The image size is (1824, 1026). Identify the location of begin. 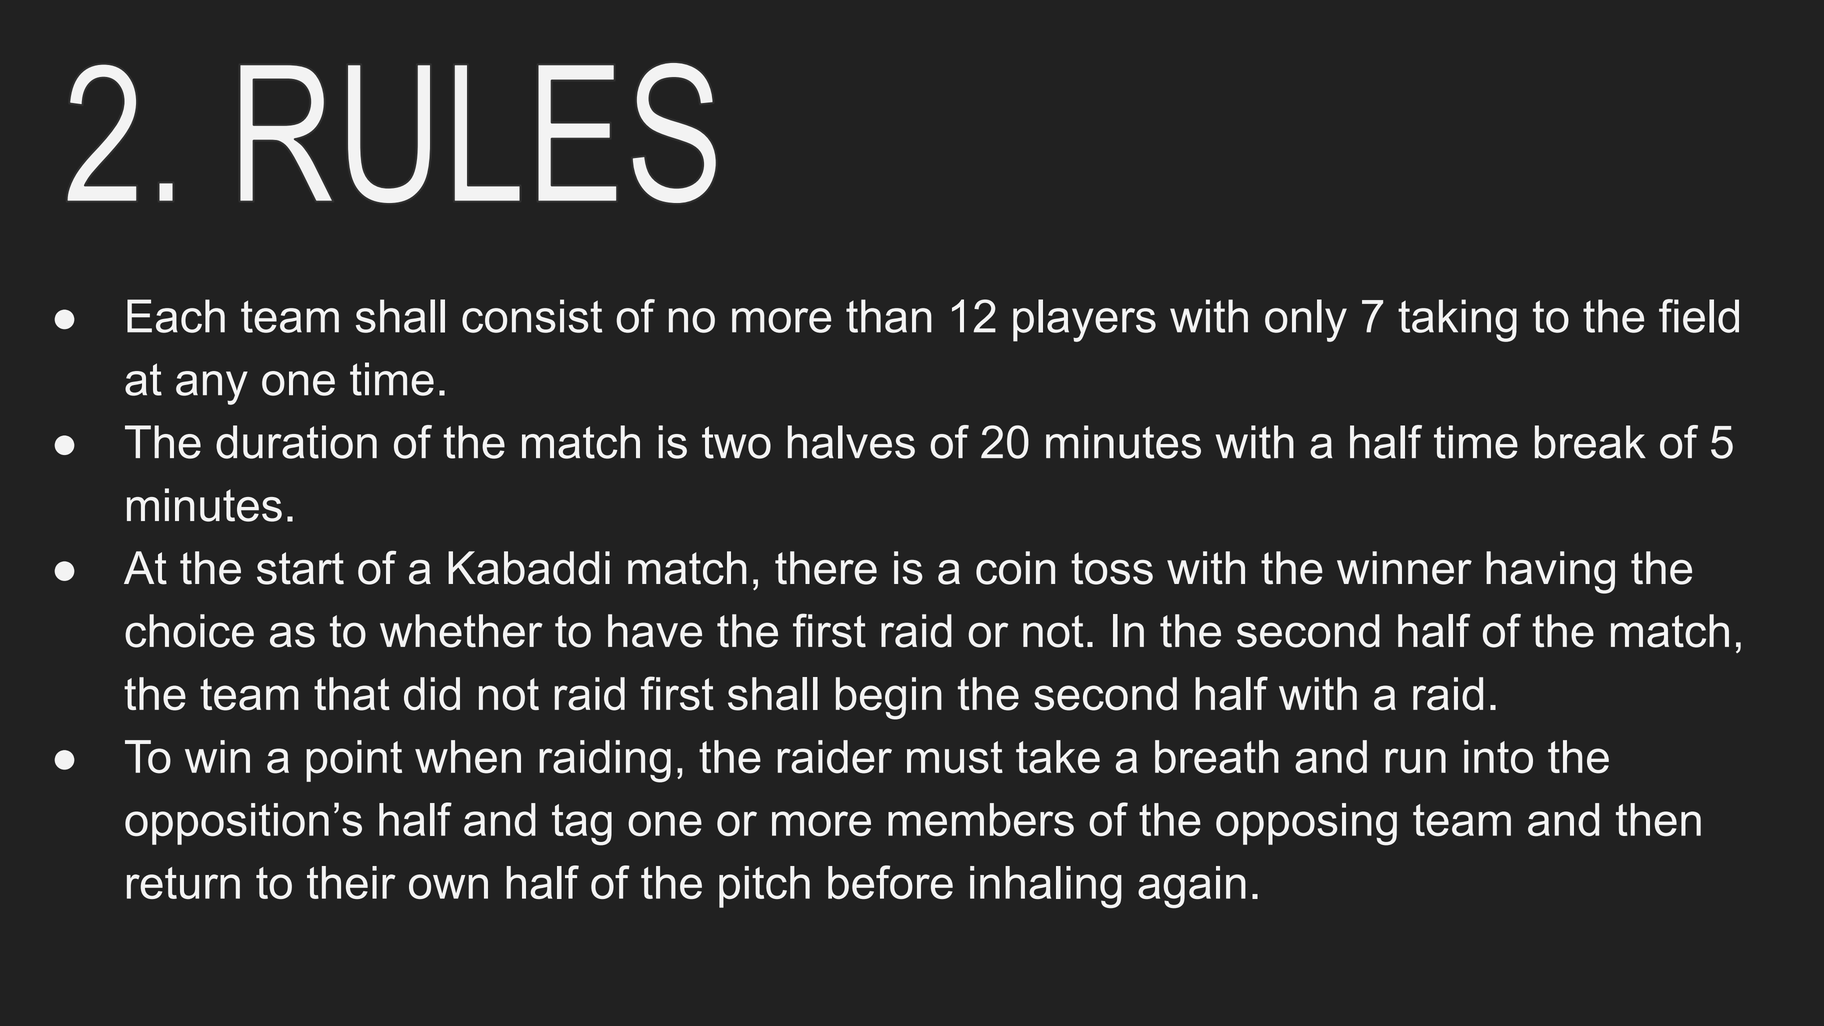
(889, 698).
